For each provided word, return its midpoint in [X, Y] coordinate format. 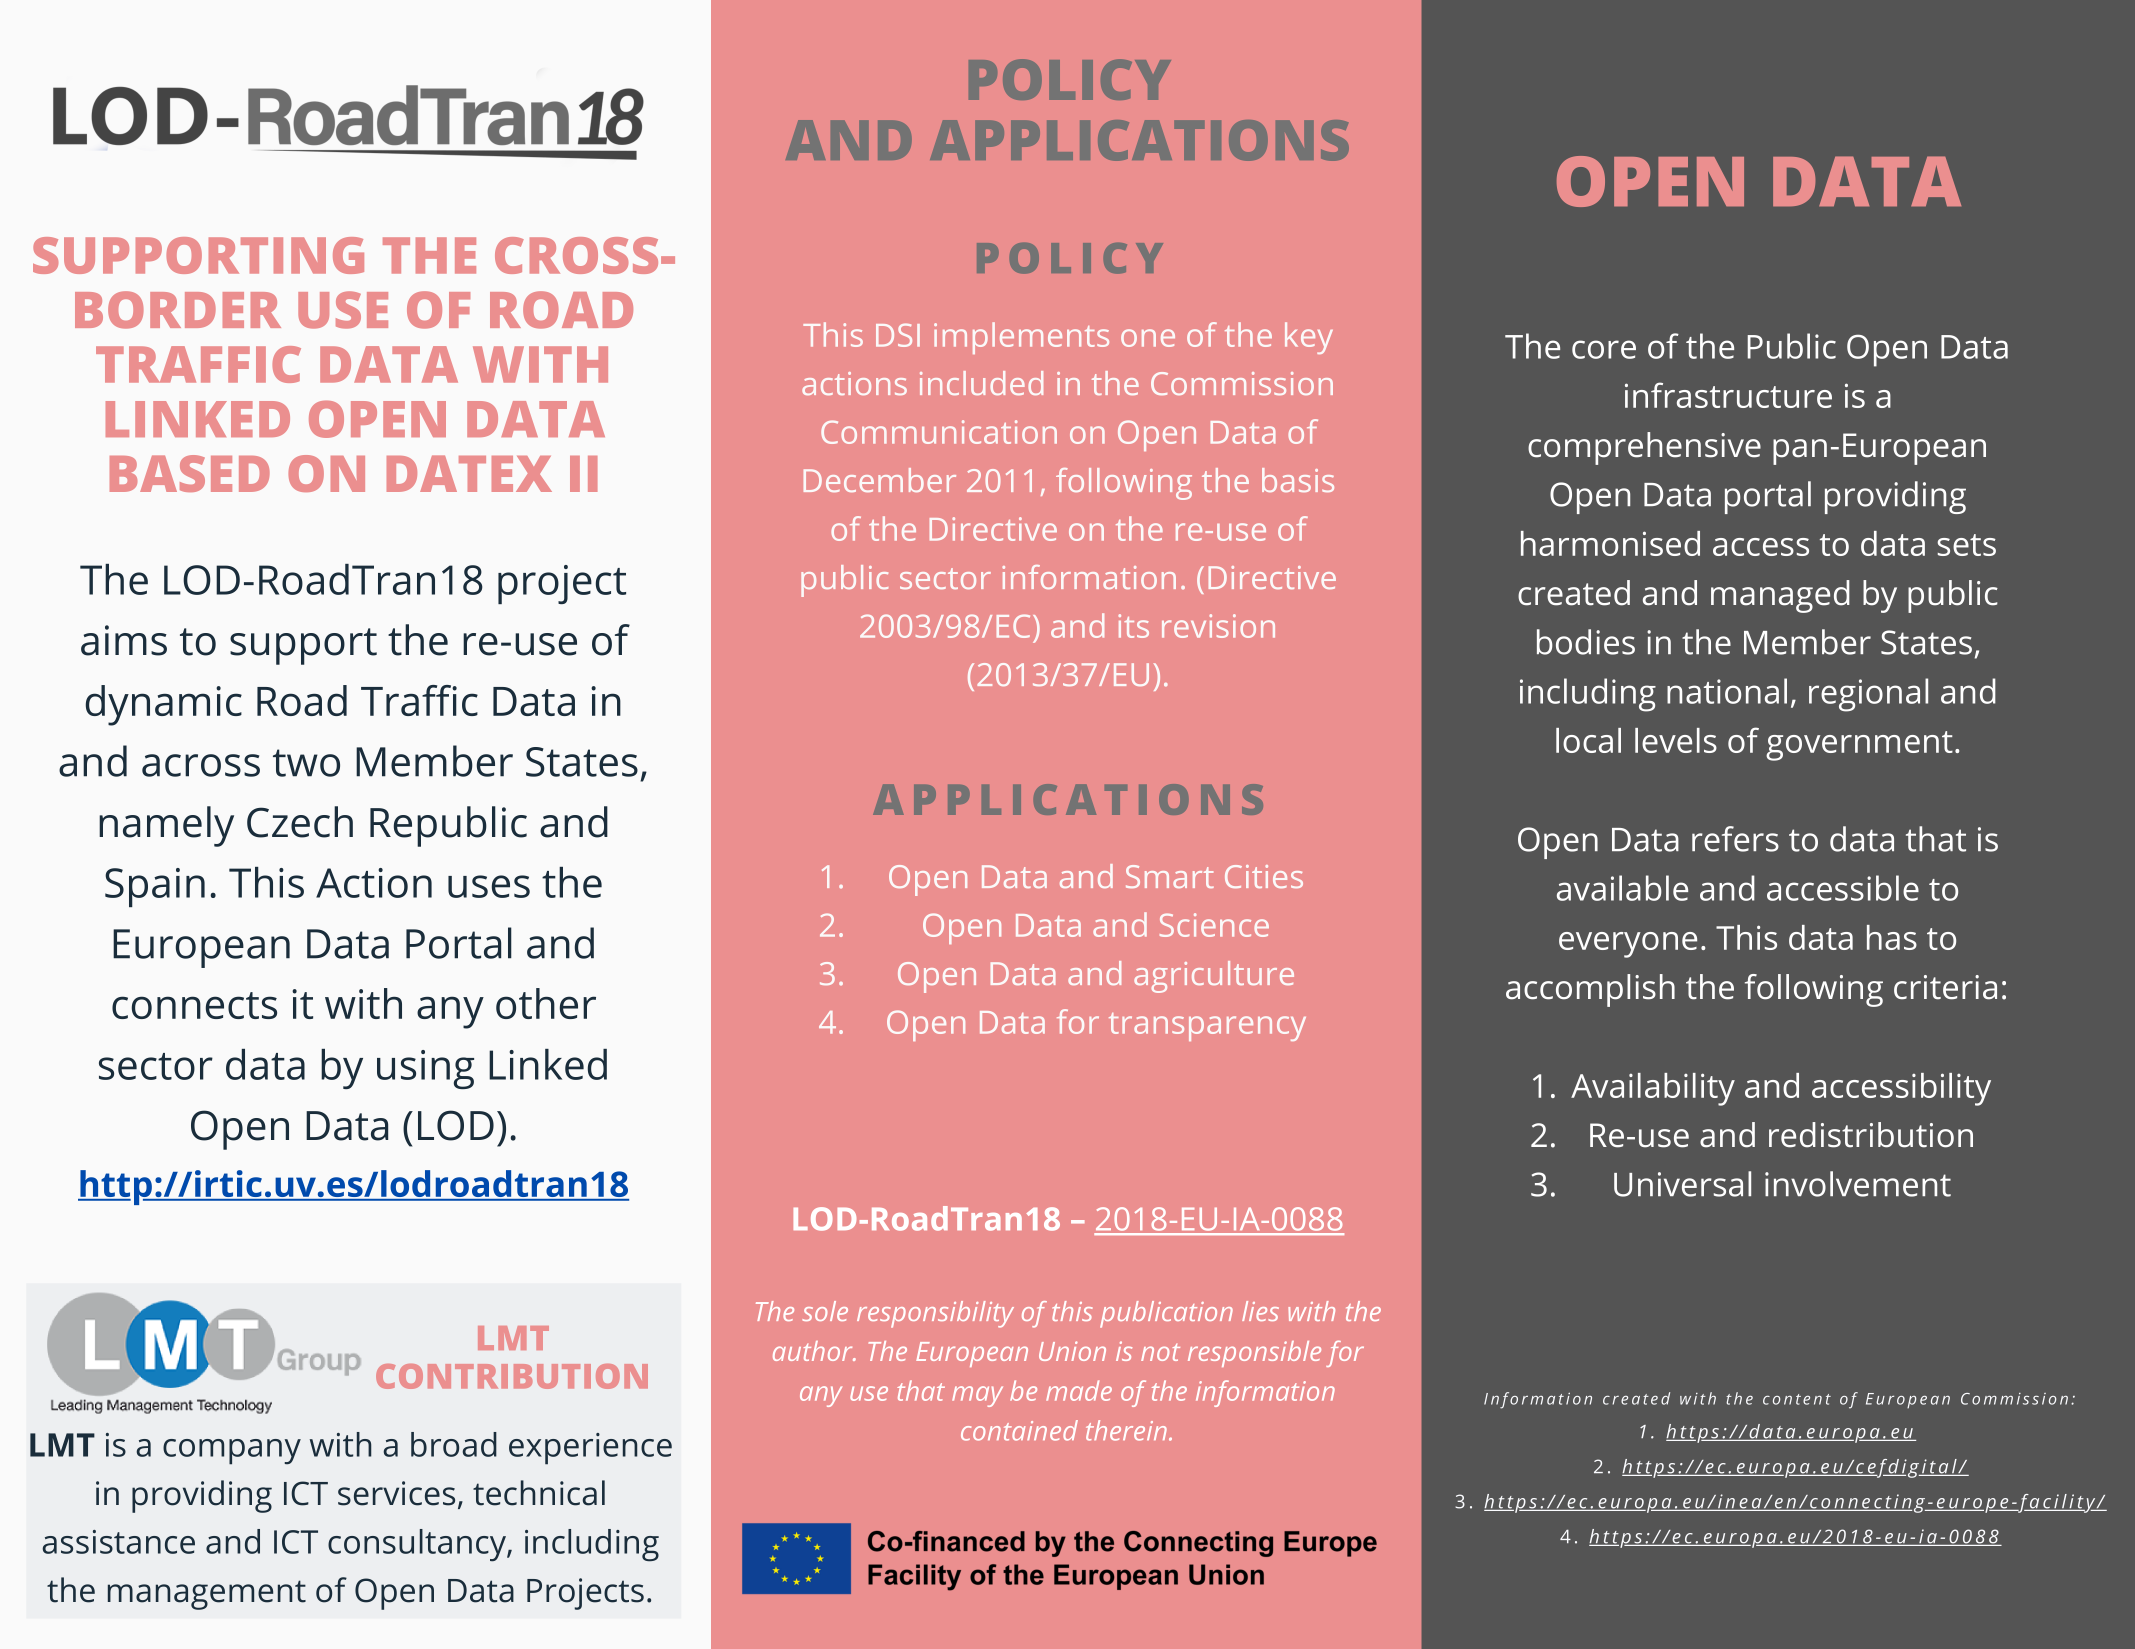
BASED [190, 473]
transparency [1207, 1027]
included [981, 383]
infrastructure [1728, 395]
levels [1676, 740]
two [306, 763]
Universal [1682, 1184]
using [425, 1069]
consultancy [418, 1545]
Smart [1170, 876]
